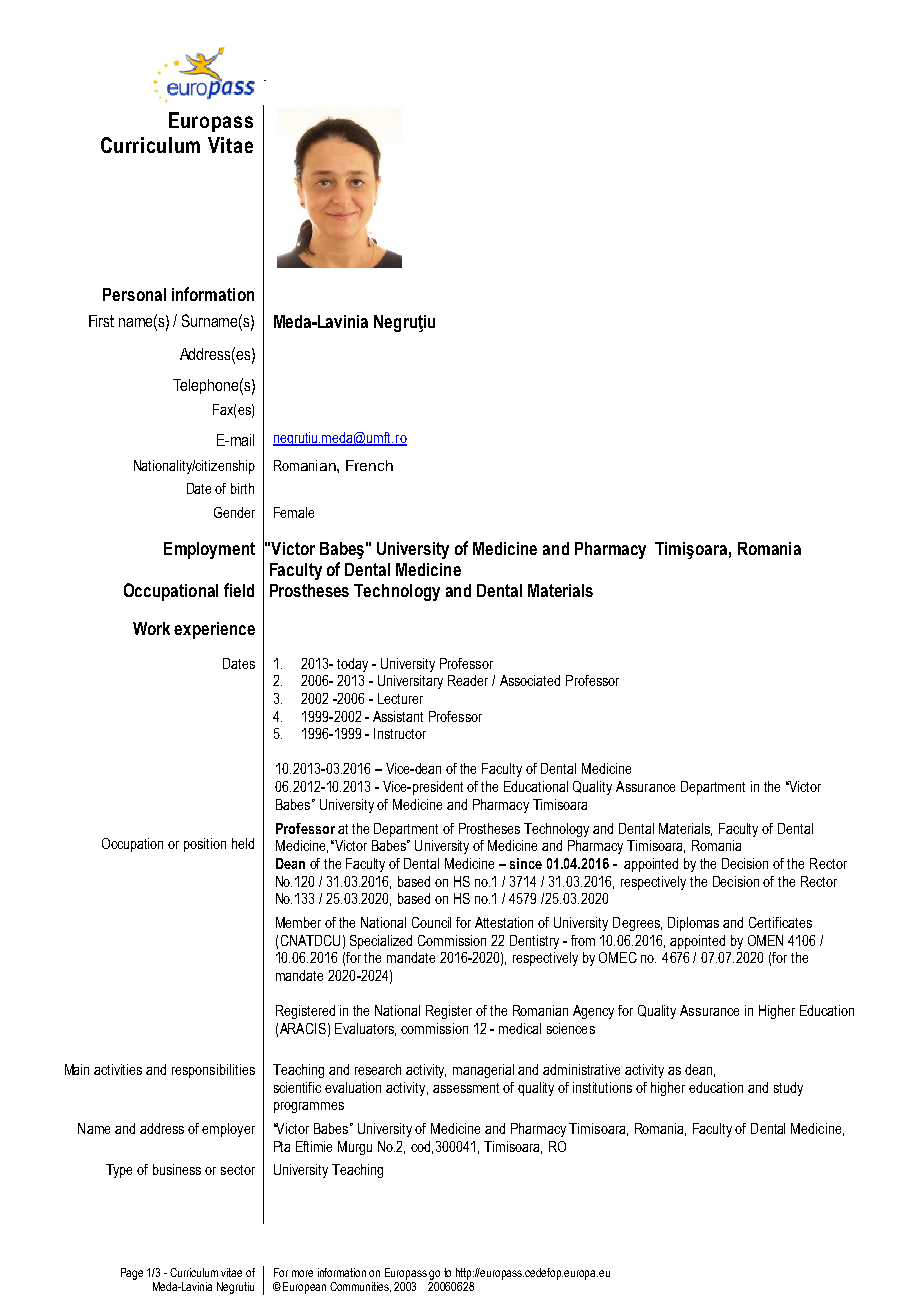  Describe the element at coordinates (205, 845) in the page. I see `position` at that location.
